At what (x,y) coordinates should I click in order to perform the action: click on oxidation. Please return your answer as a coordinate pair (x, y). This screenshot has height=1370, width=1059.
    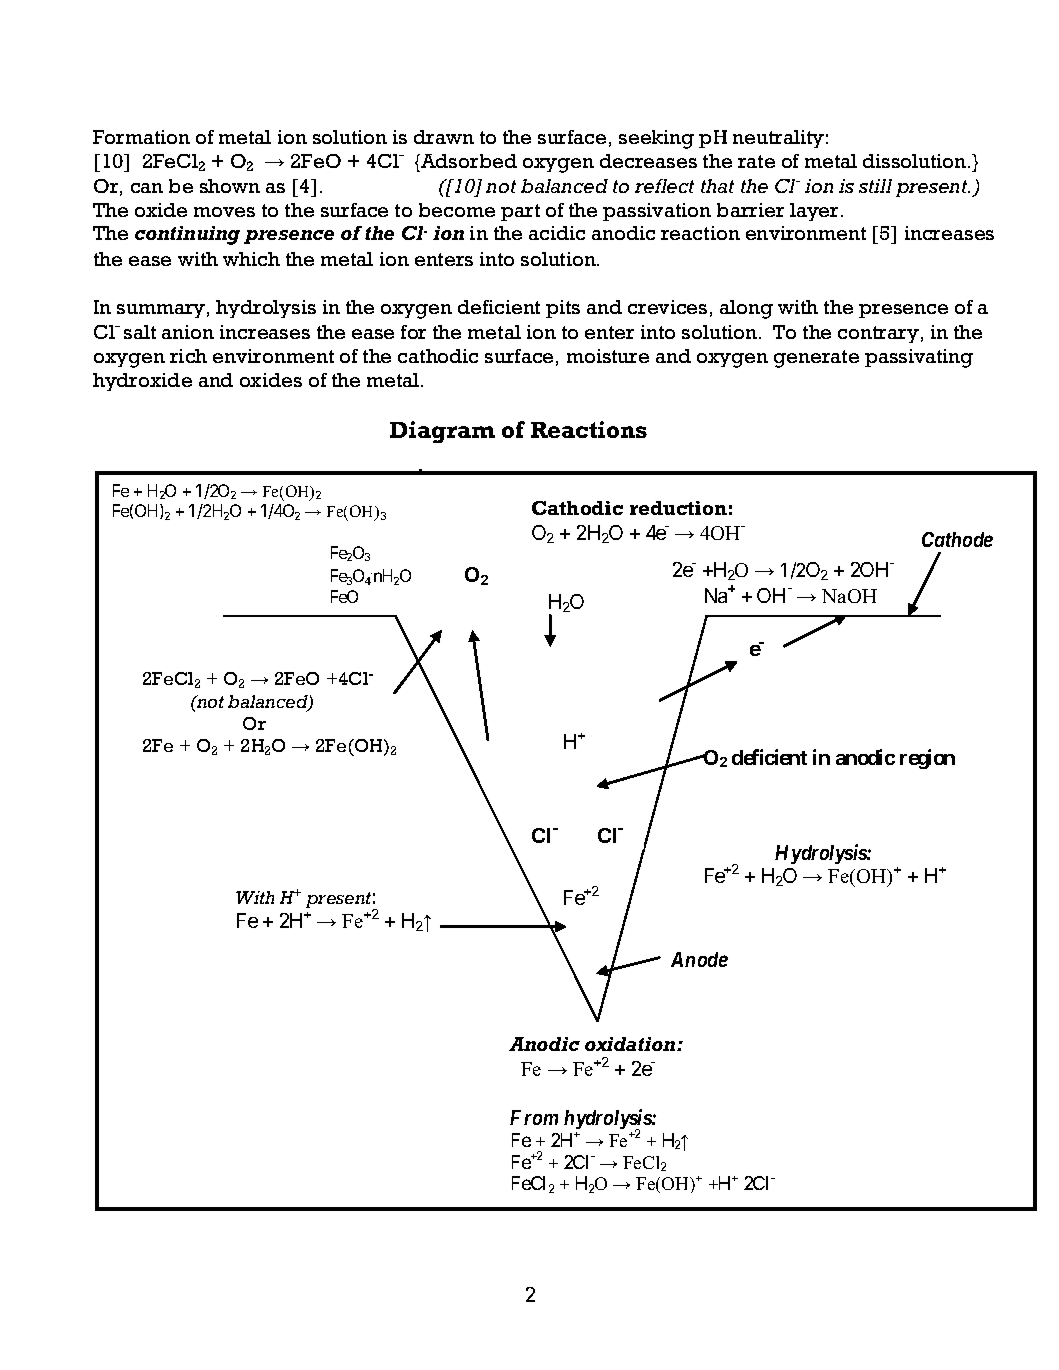
    Looking at the image, I should click on (631, 1044).
